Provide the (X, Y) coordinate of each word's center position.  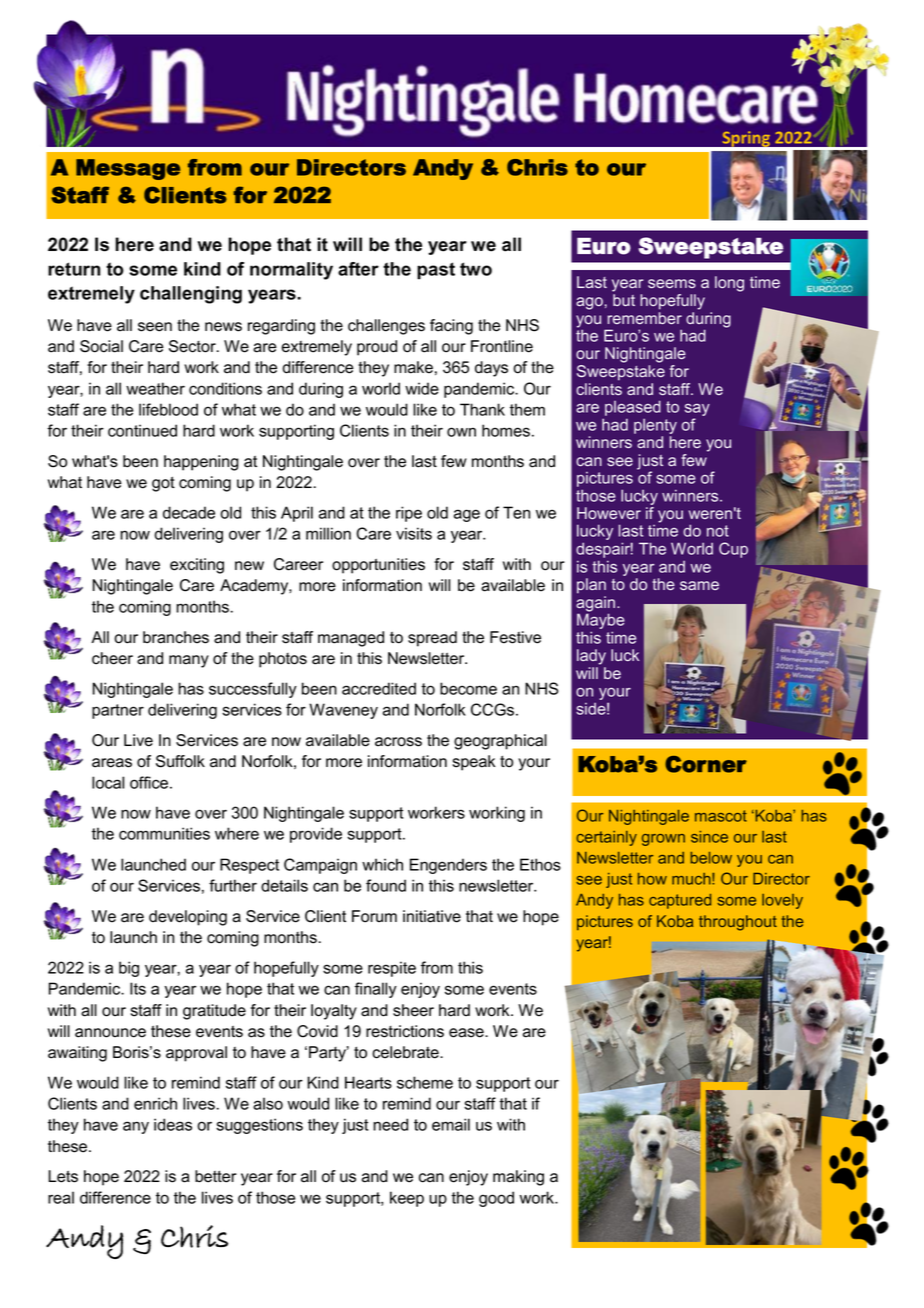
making (518, 1178)
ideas (173, 1124)
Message (128, 169)
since (709, 837)
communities (164, 833)
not (718, 531)
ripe (409, 514)
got (163, 484)
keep (407, 1199)
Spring (746, 140)
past (436, 271)
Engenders (448, 866)
